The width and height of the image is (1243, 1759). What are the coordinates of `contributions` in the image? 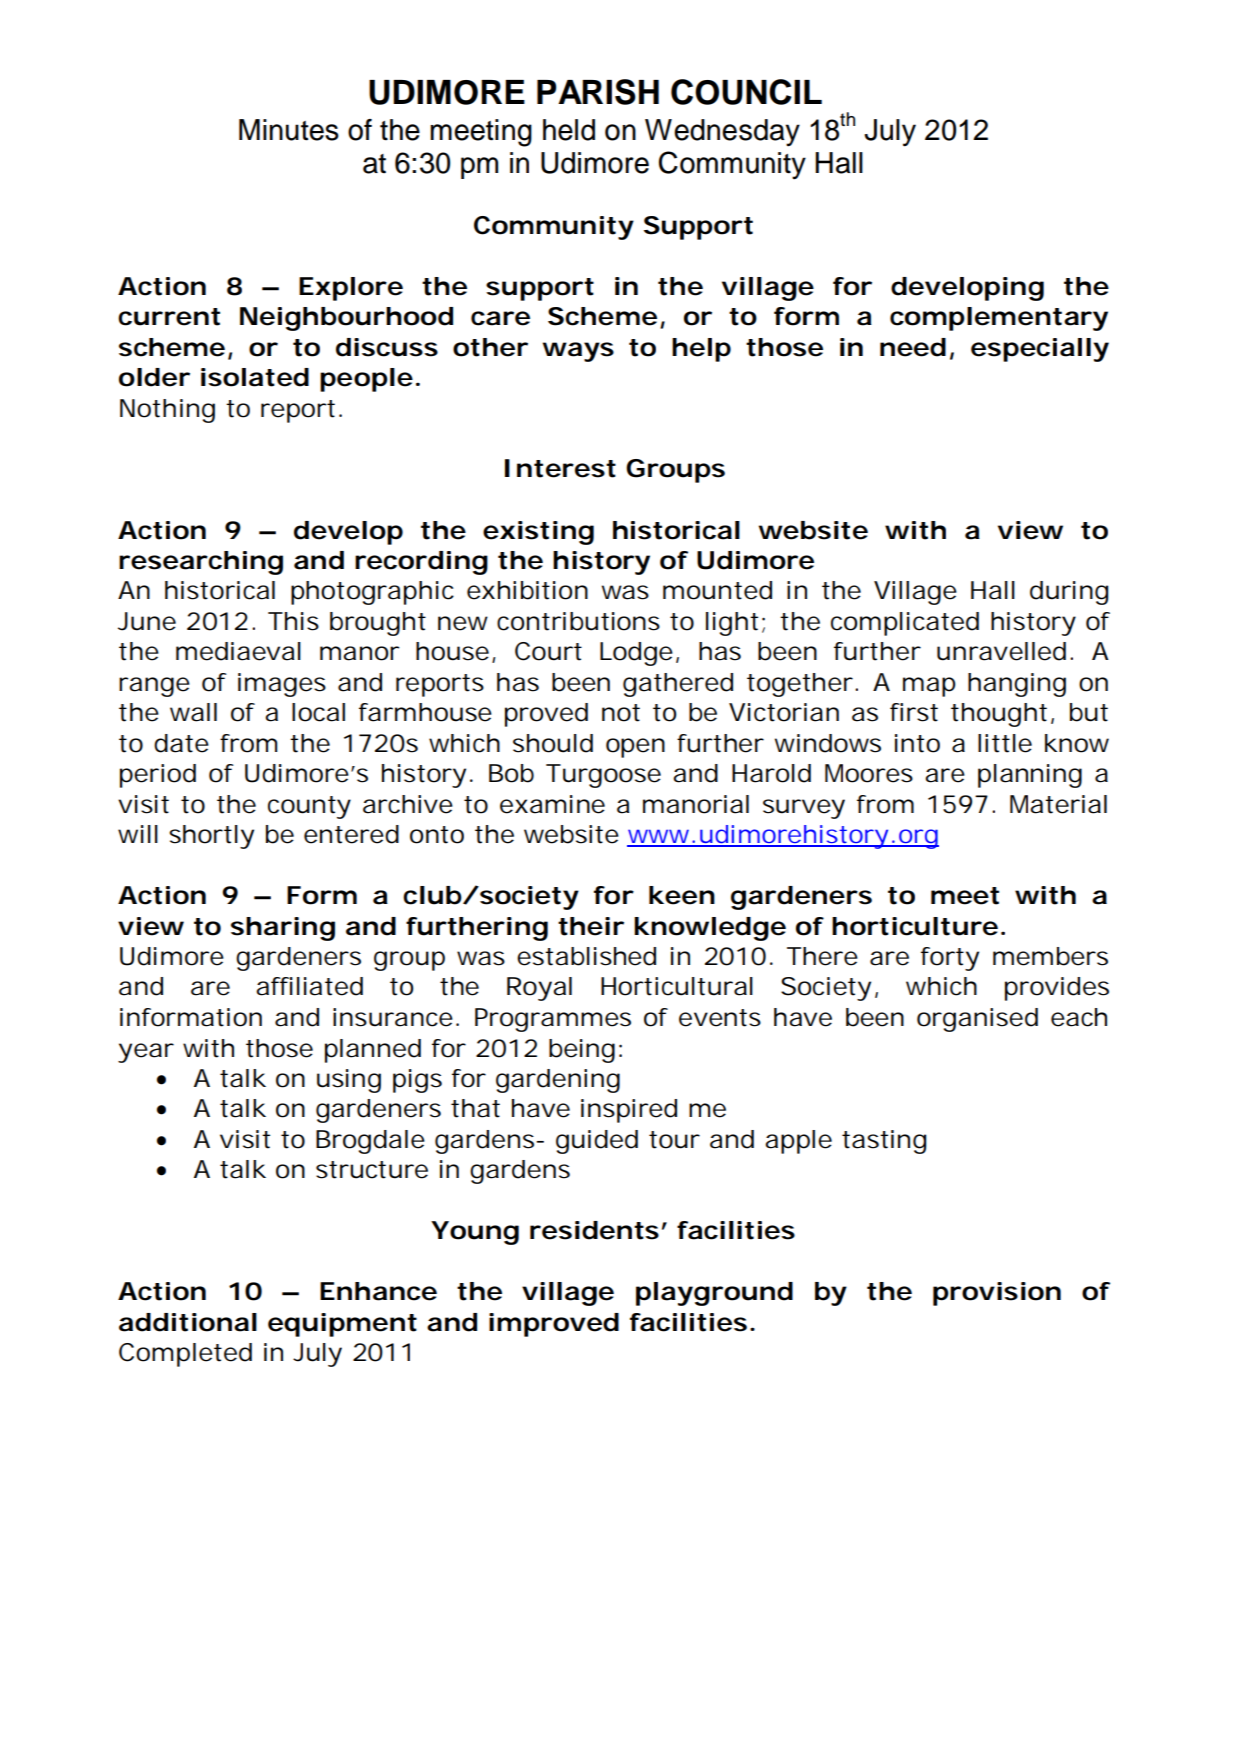 It's located at (578, 621).
